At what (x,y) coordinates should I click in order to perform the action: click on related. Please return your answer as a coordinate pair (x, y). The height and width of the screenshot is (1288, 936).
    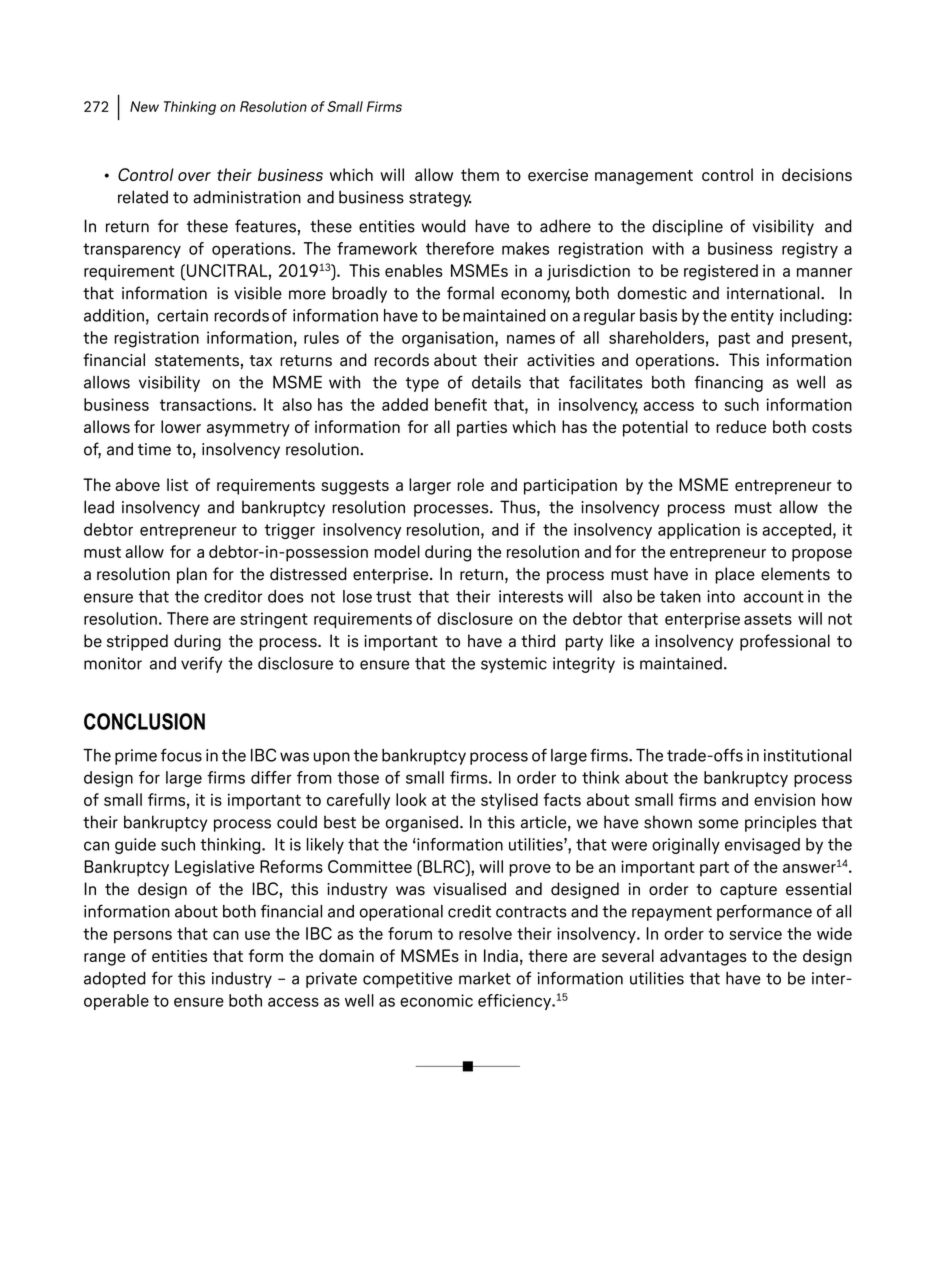
    Looking at the image, I should click on (143, 197).
